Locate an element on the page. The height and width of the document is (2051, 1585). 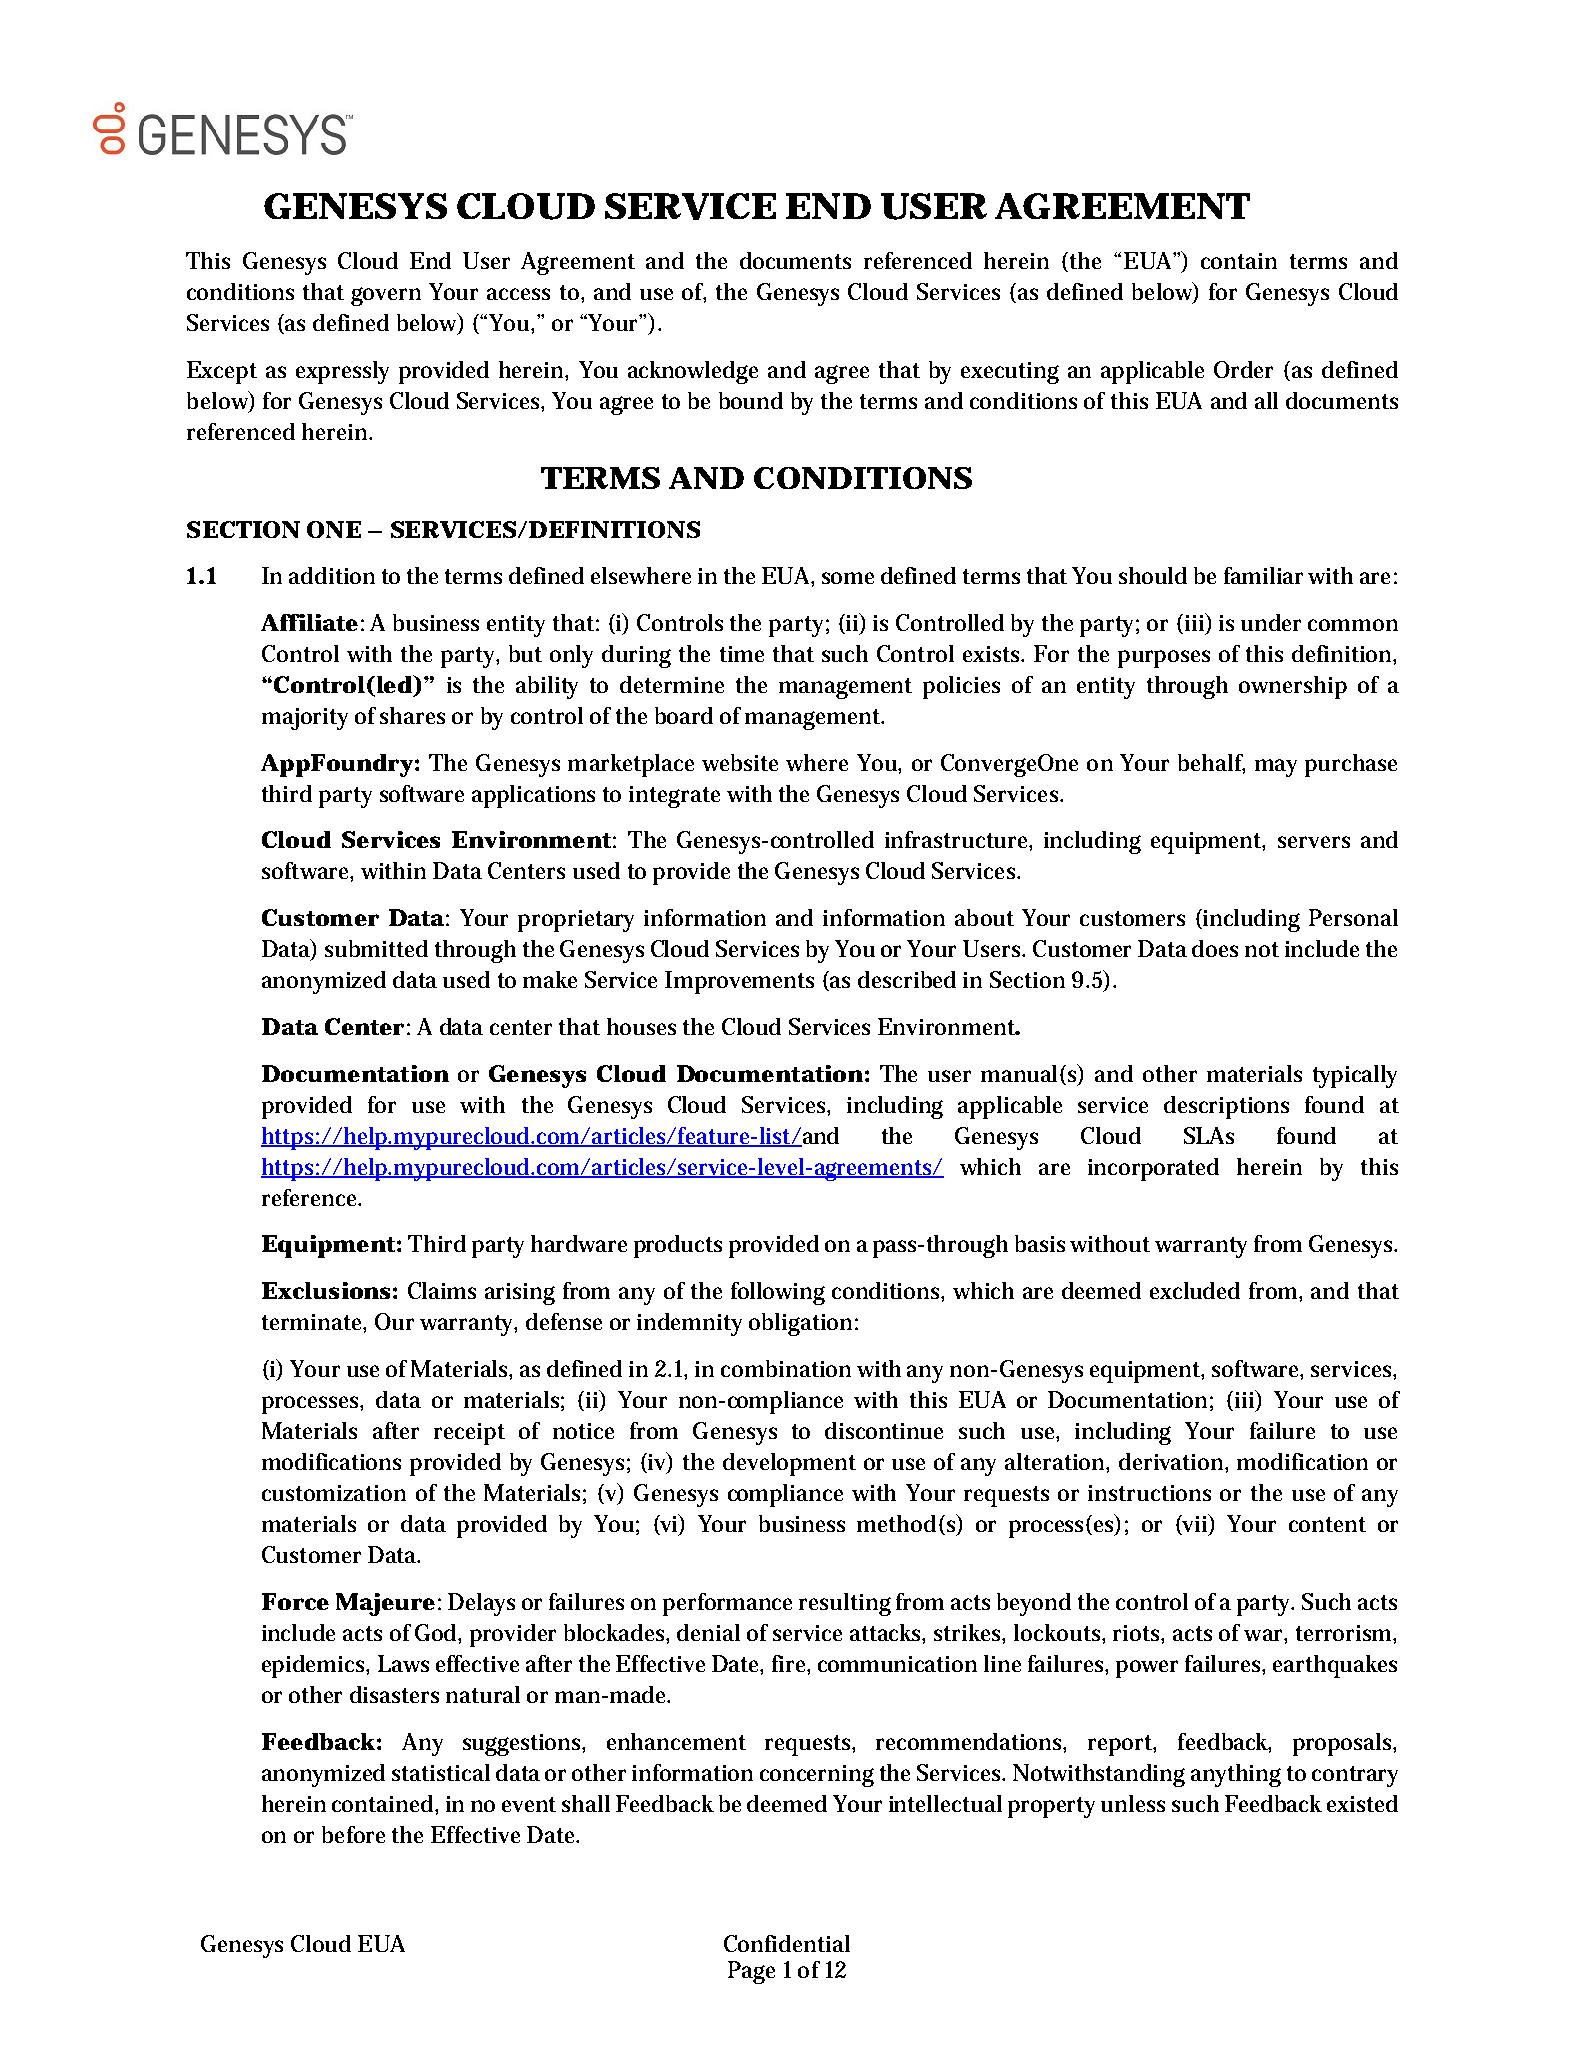
instructions is located at coordinates (1149, 1493).
